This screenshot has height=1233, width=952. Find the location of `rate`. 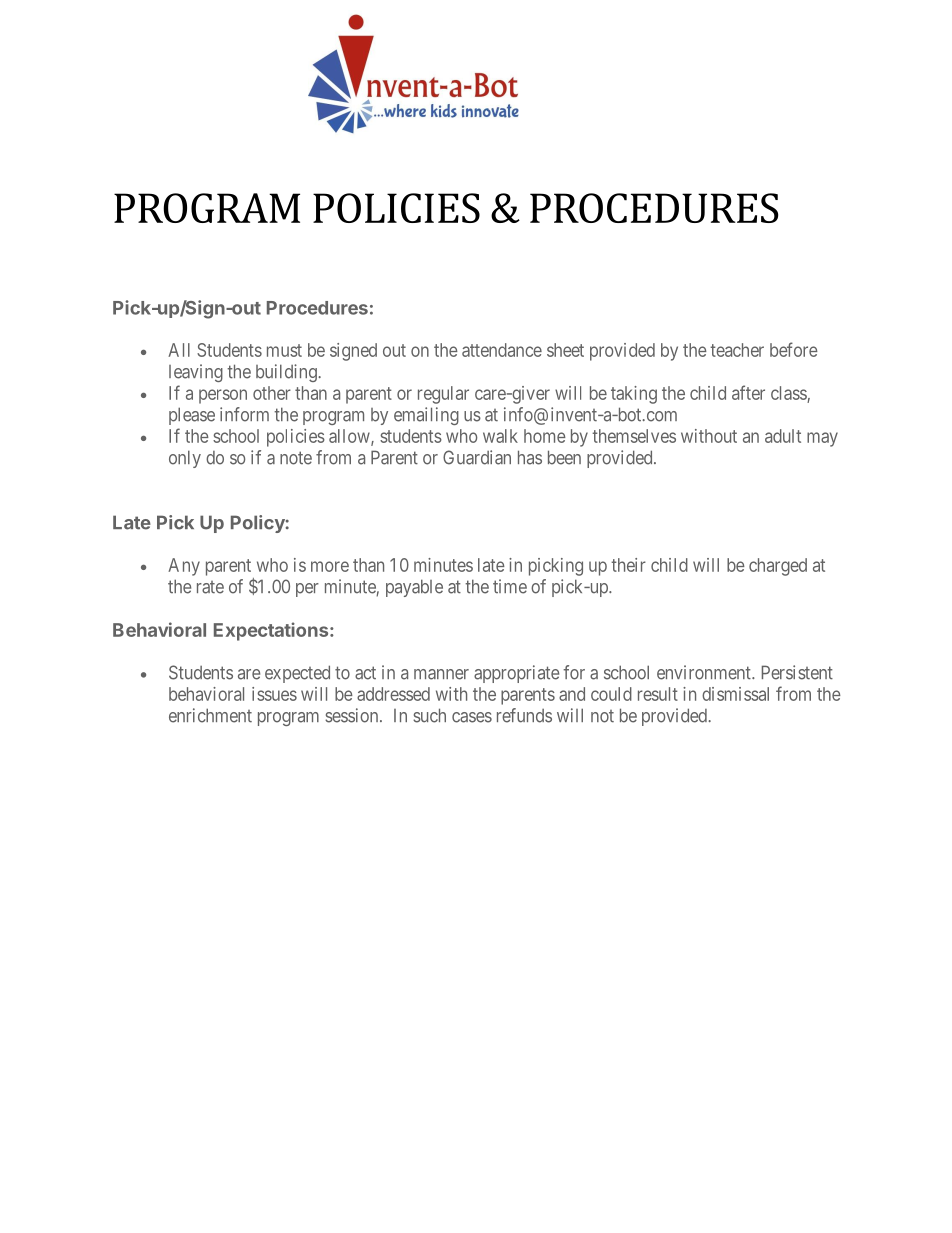

rate is located at coordinates (210, 587).
